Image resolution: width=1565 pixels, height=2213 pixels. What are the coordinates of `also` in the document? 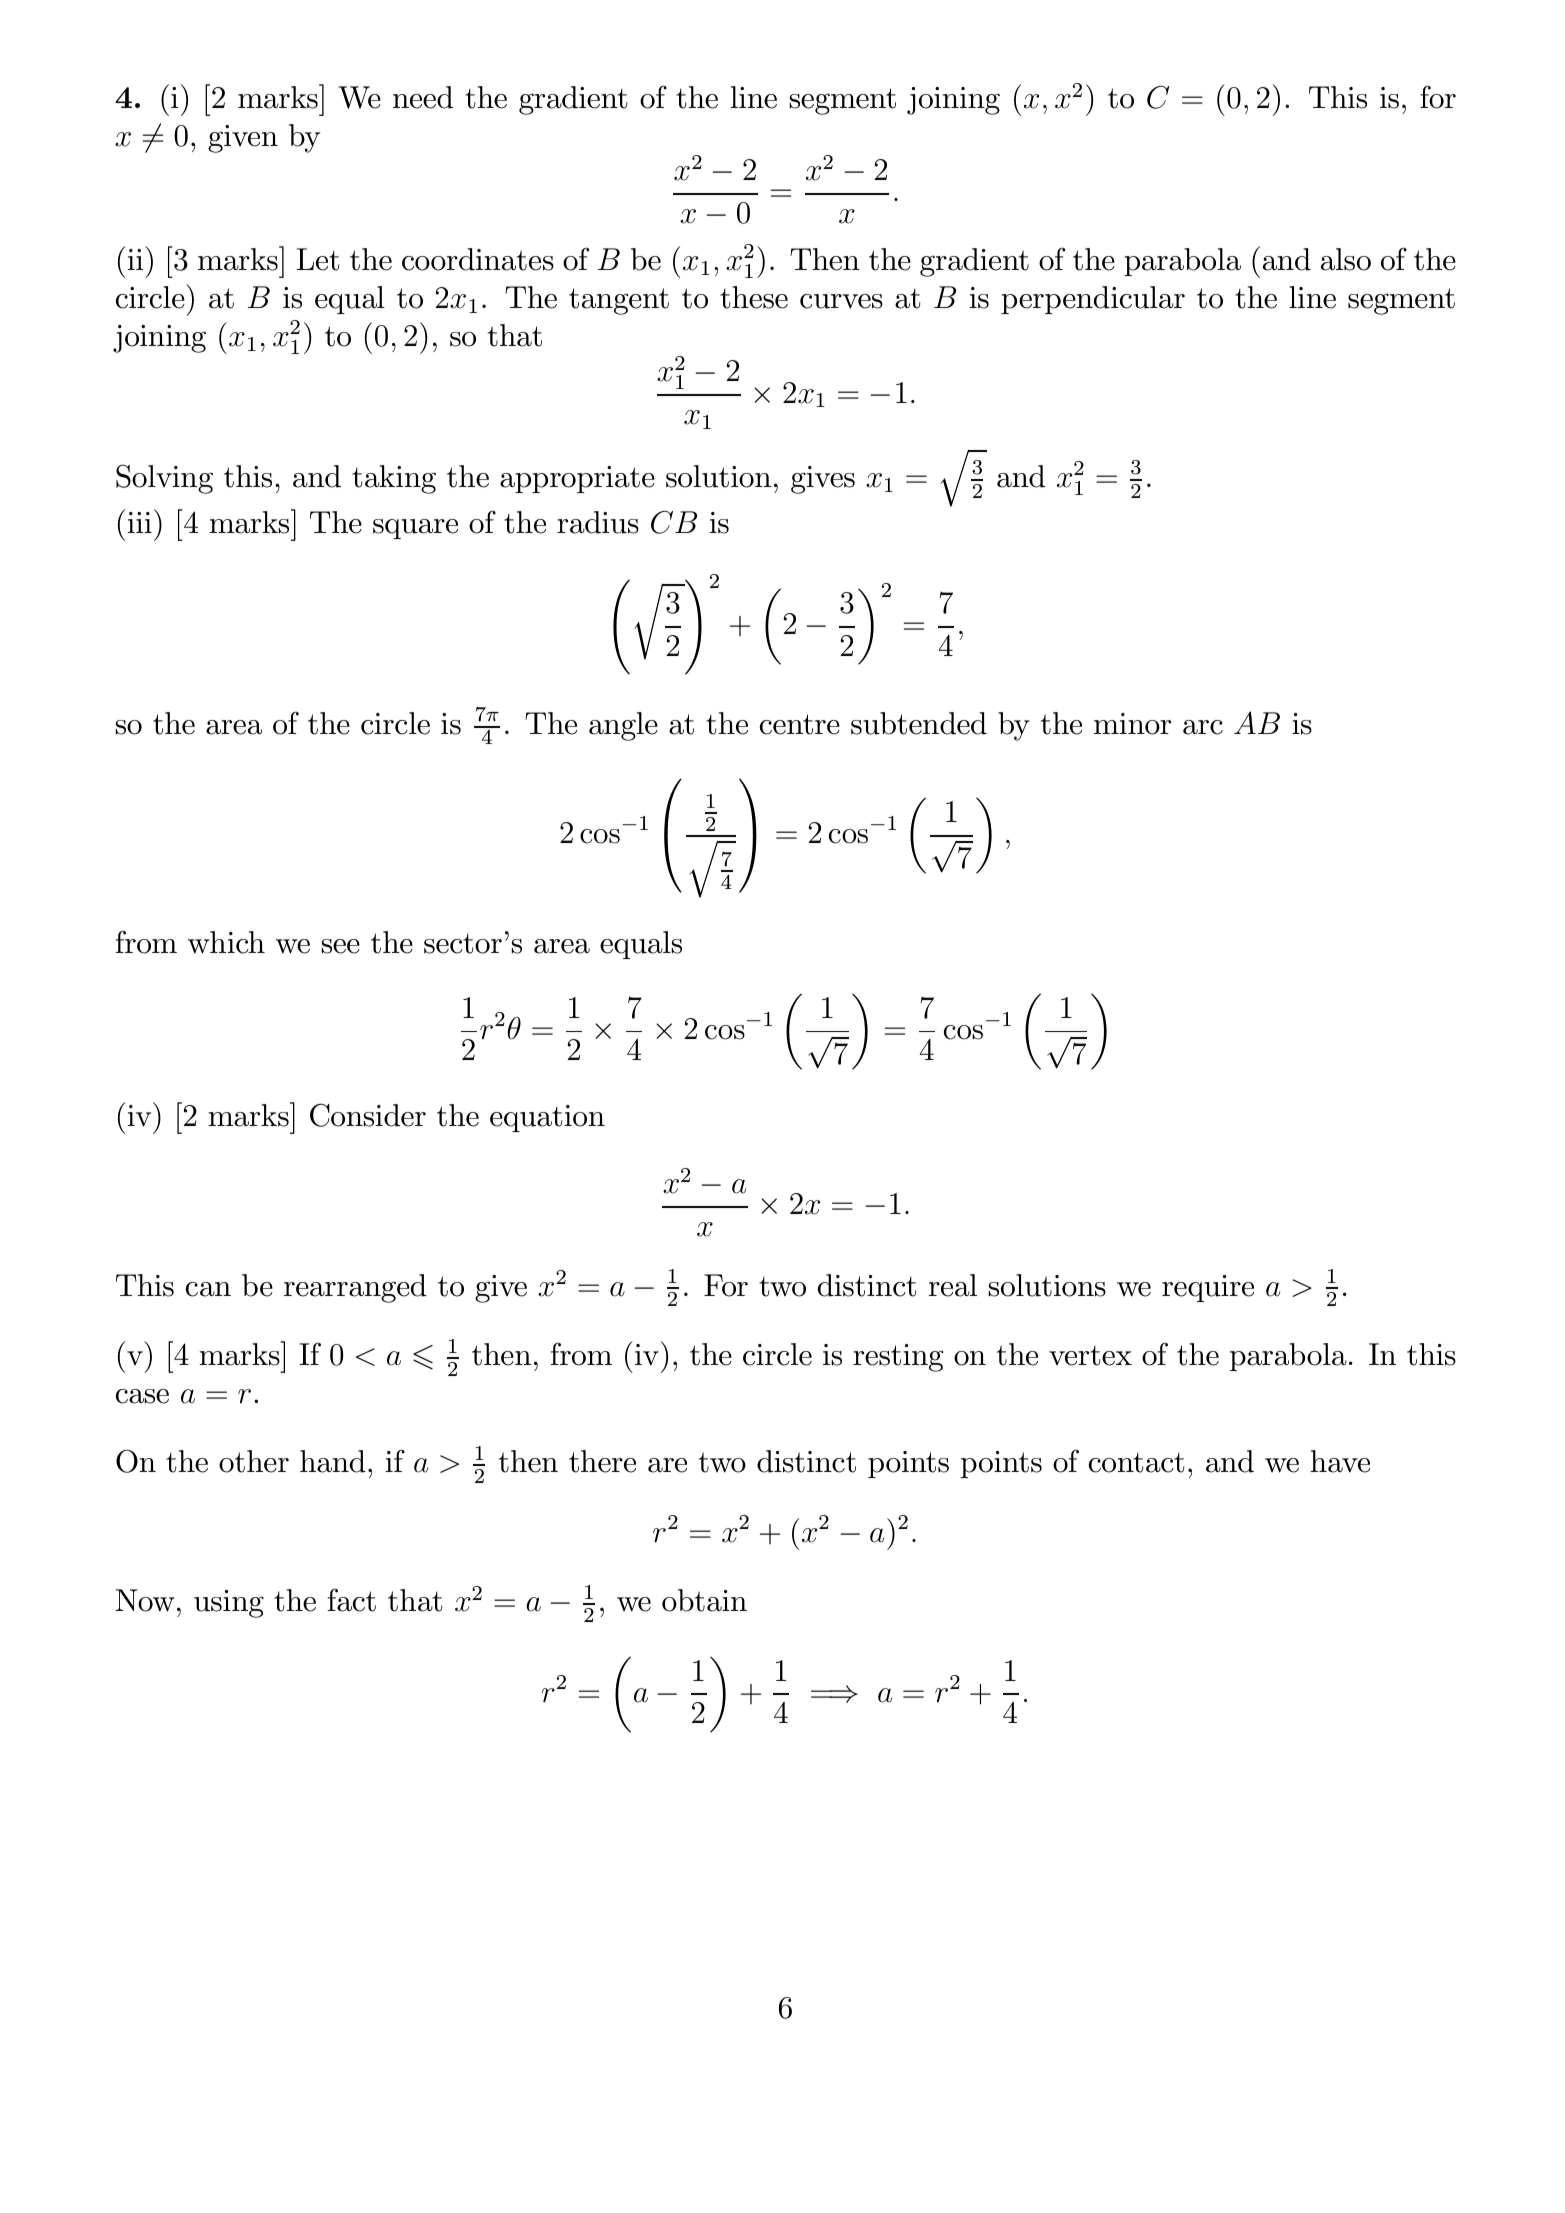 It's located at (1346, 259).
